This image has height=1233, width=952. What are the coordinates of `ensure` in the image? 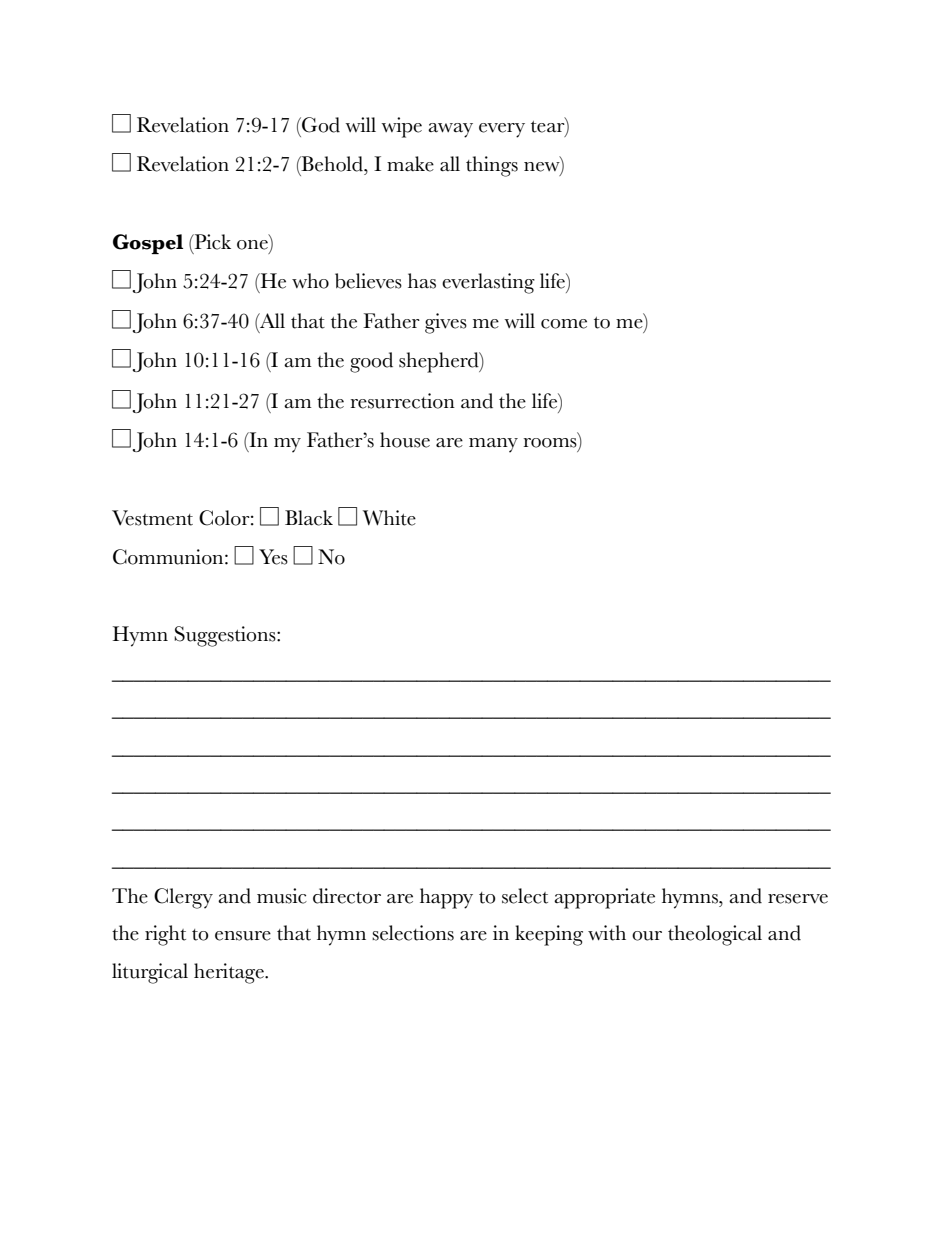 It's located at (243, 936).
